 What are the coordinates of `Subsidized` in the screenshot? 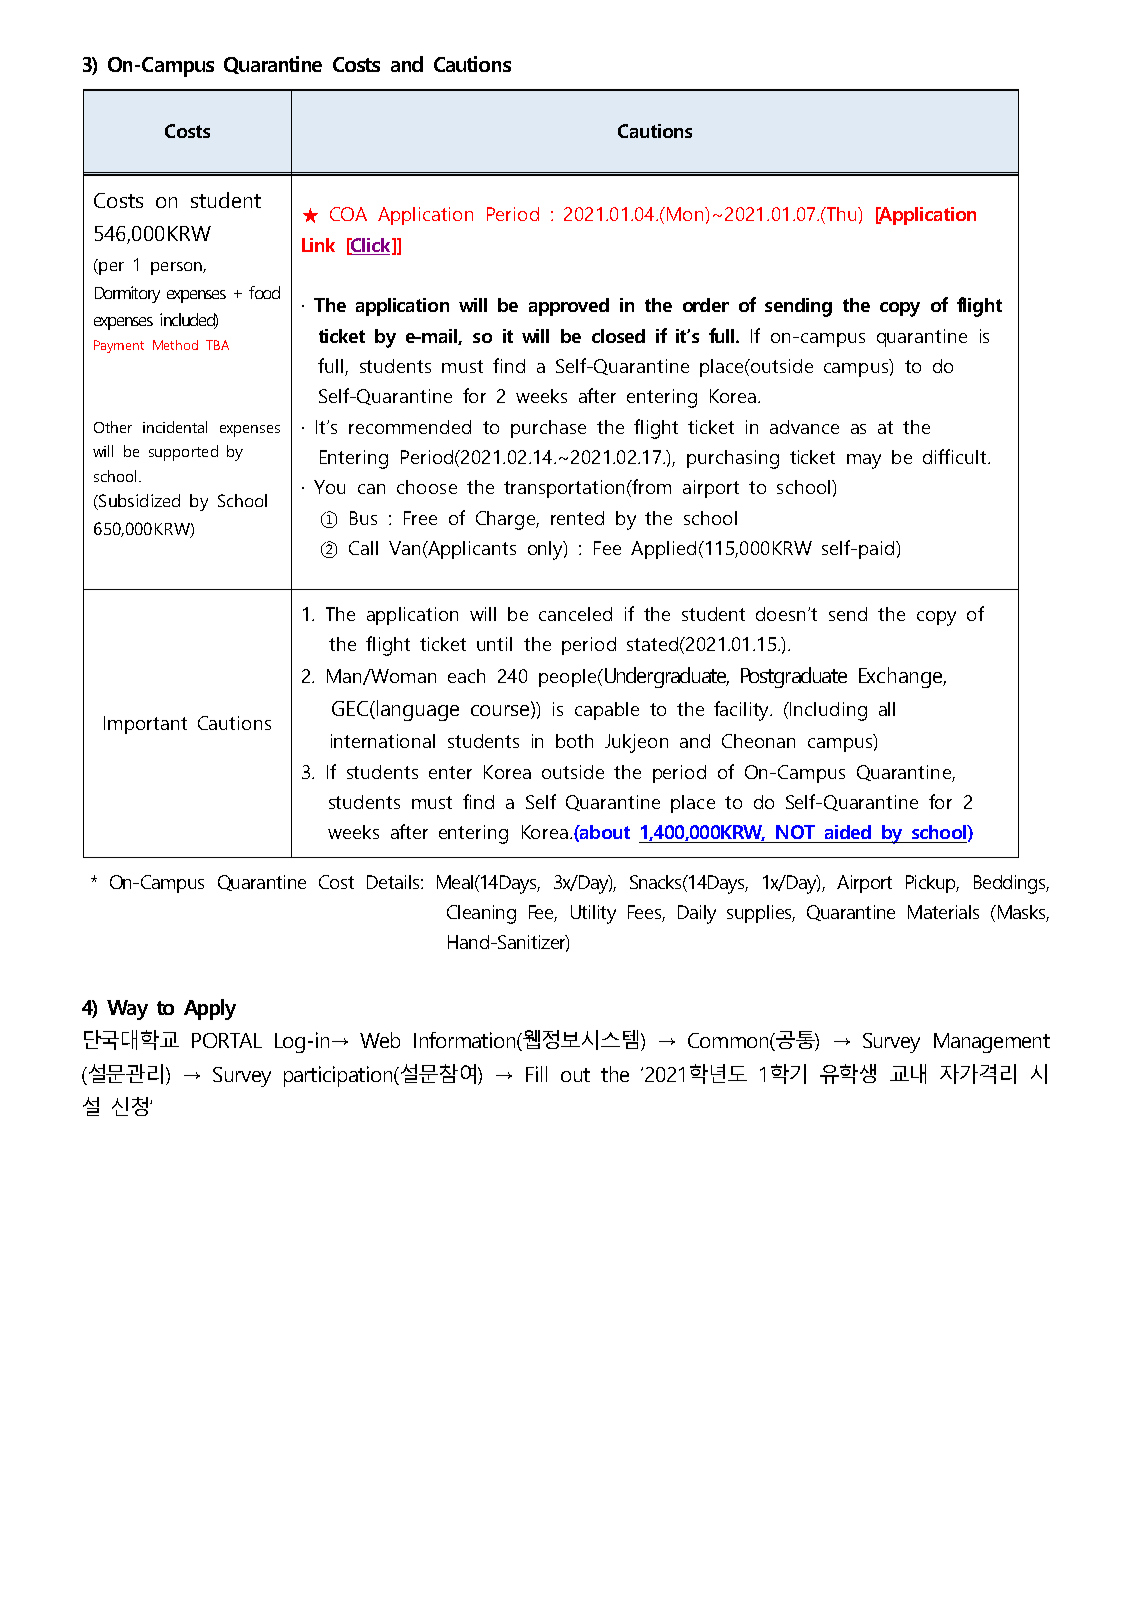 It's located at (138, 502).
